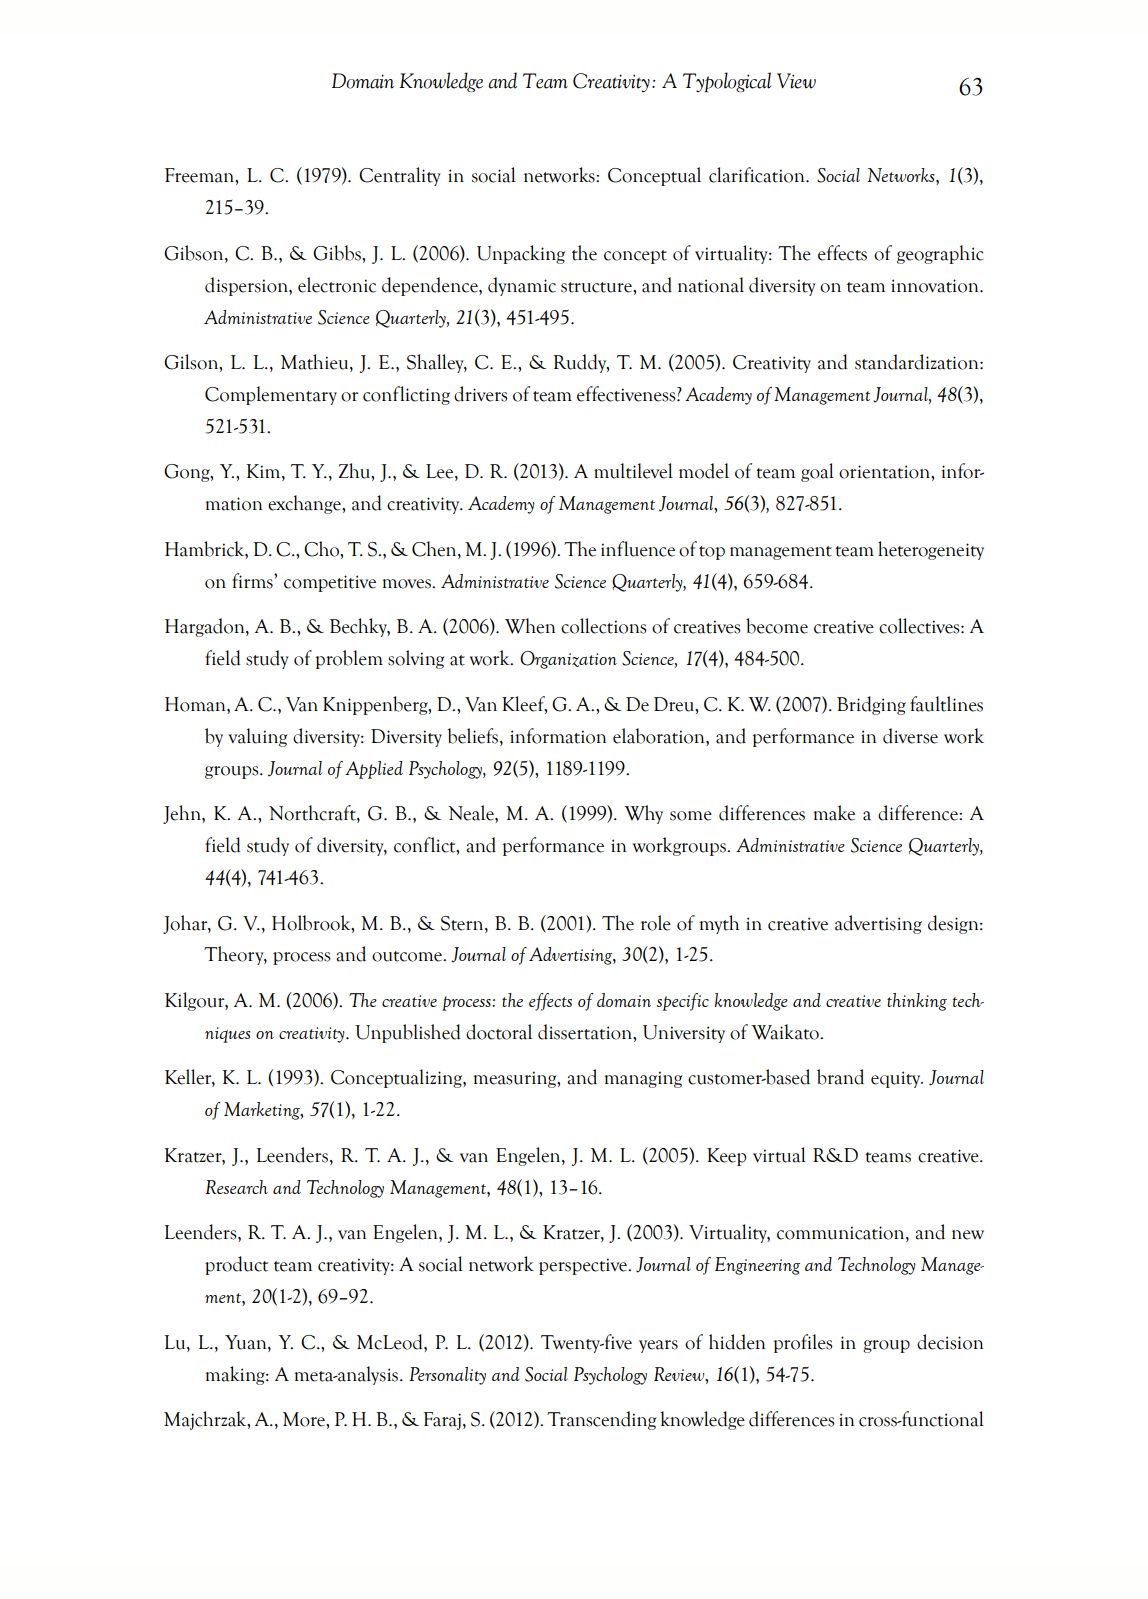 This screenshot has height=1599, width=1148. What do you see at coordinates (940, 254) in the screenshot?
I see `geographic` at bounding box center [940, 254].
